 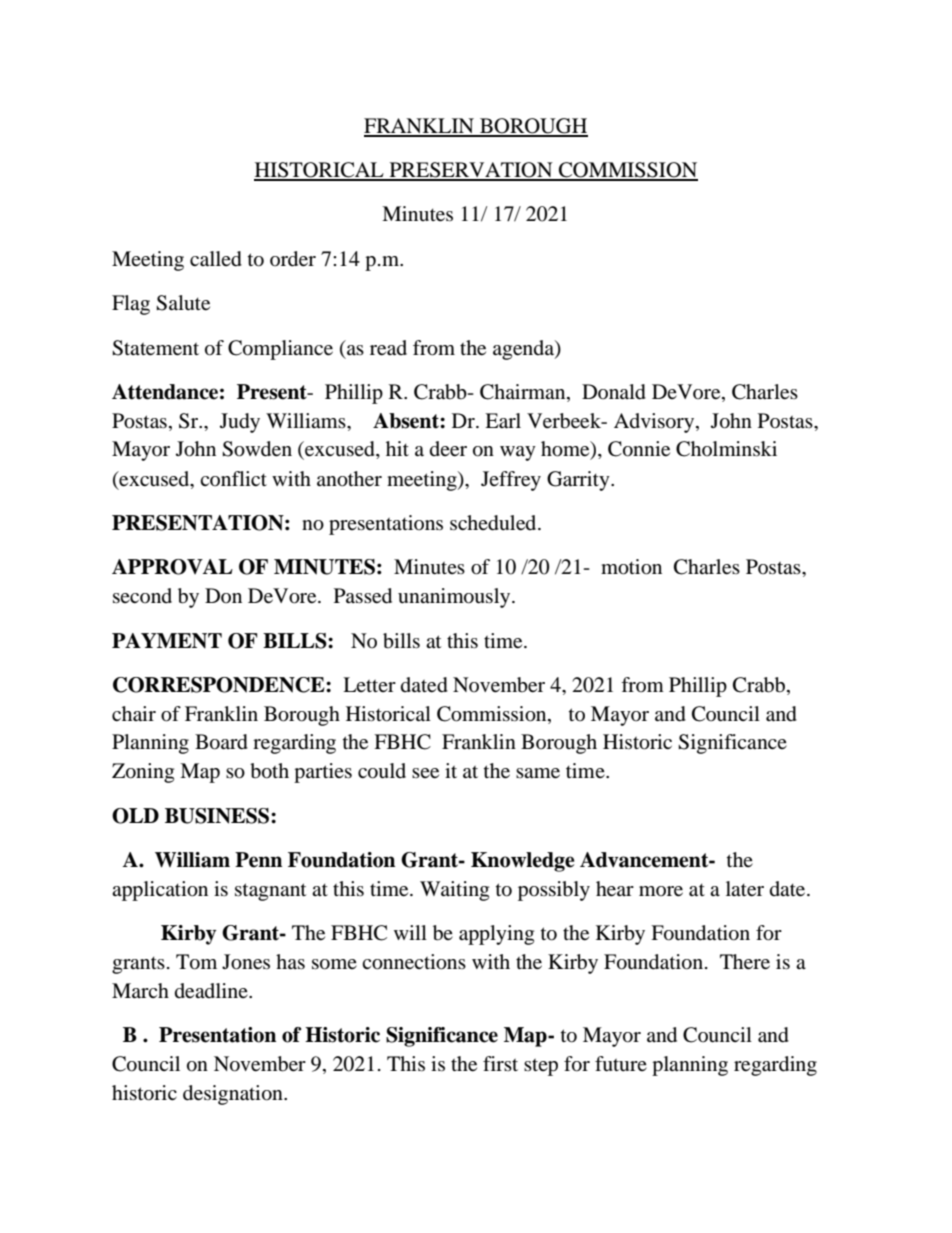 I want to click on first, so click(x=500, y=1063).
